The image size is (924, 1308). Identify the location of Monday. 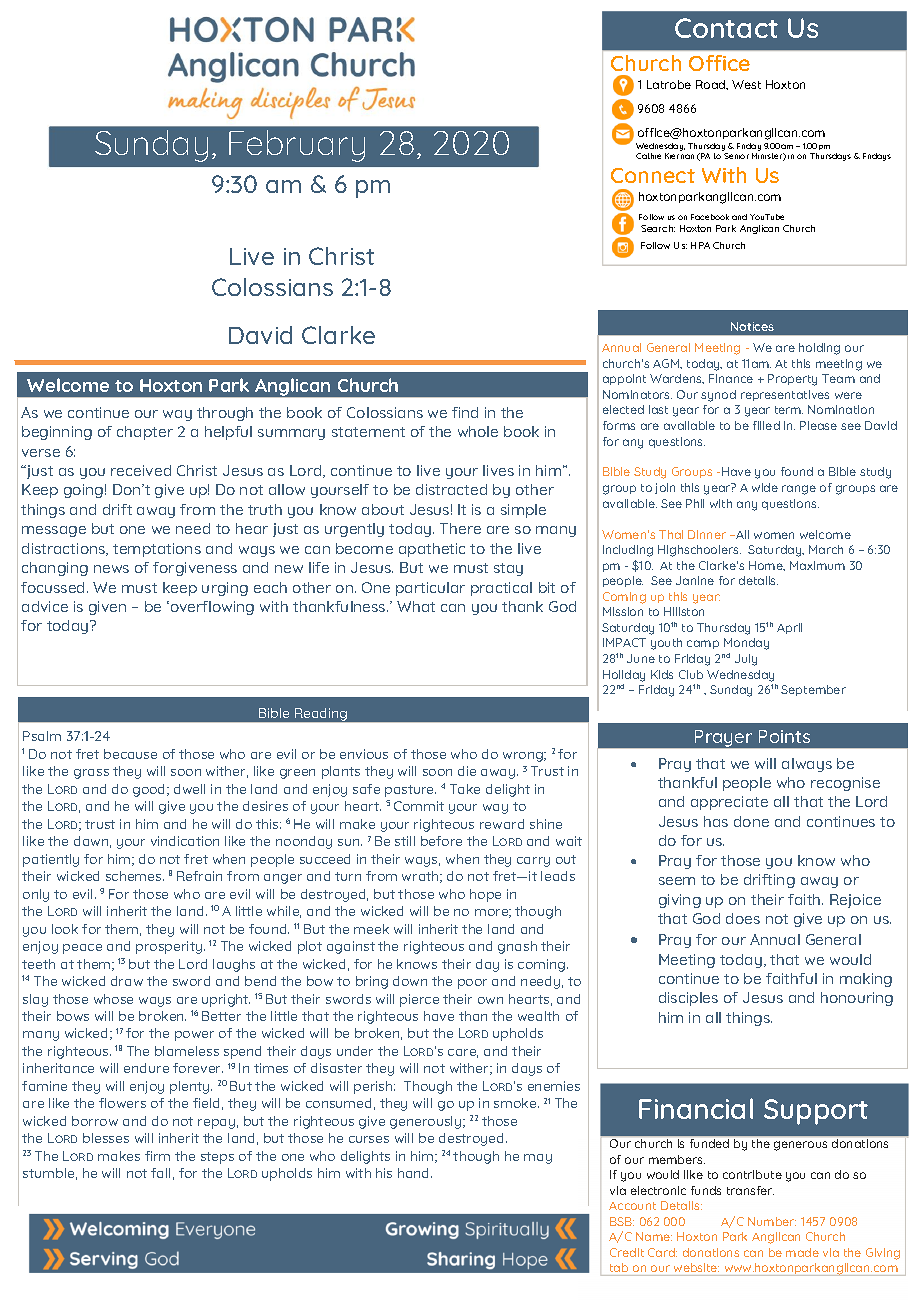
(746, 644).
